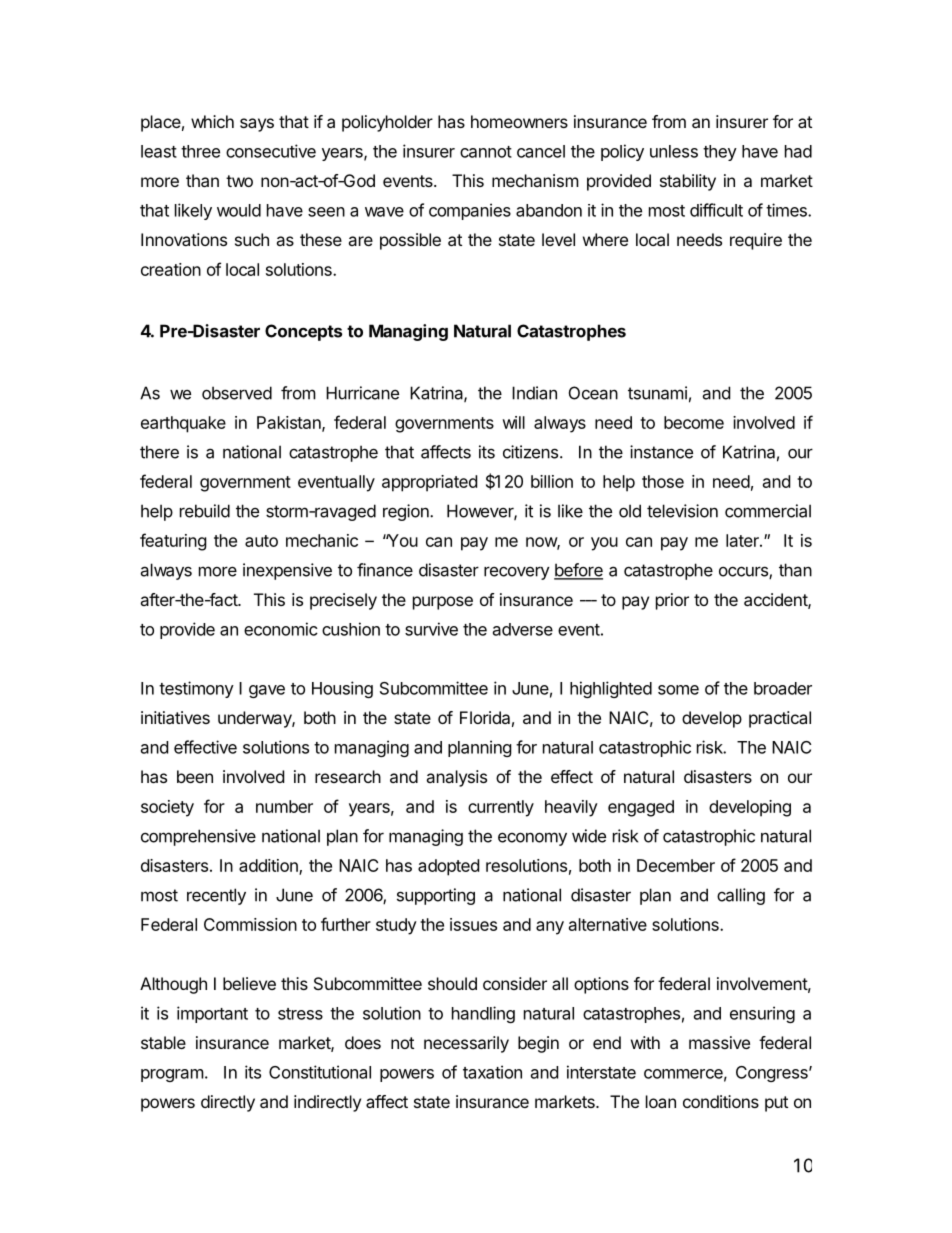  What do you see at coordinates (720, 153) in the screenshot?
I see `they` at bounding box center [720, 153].
